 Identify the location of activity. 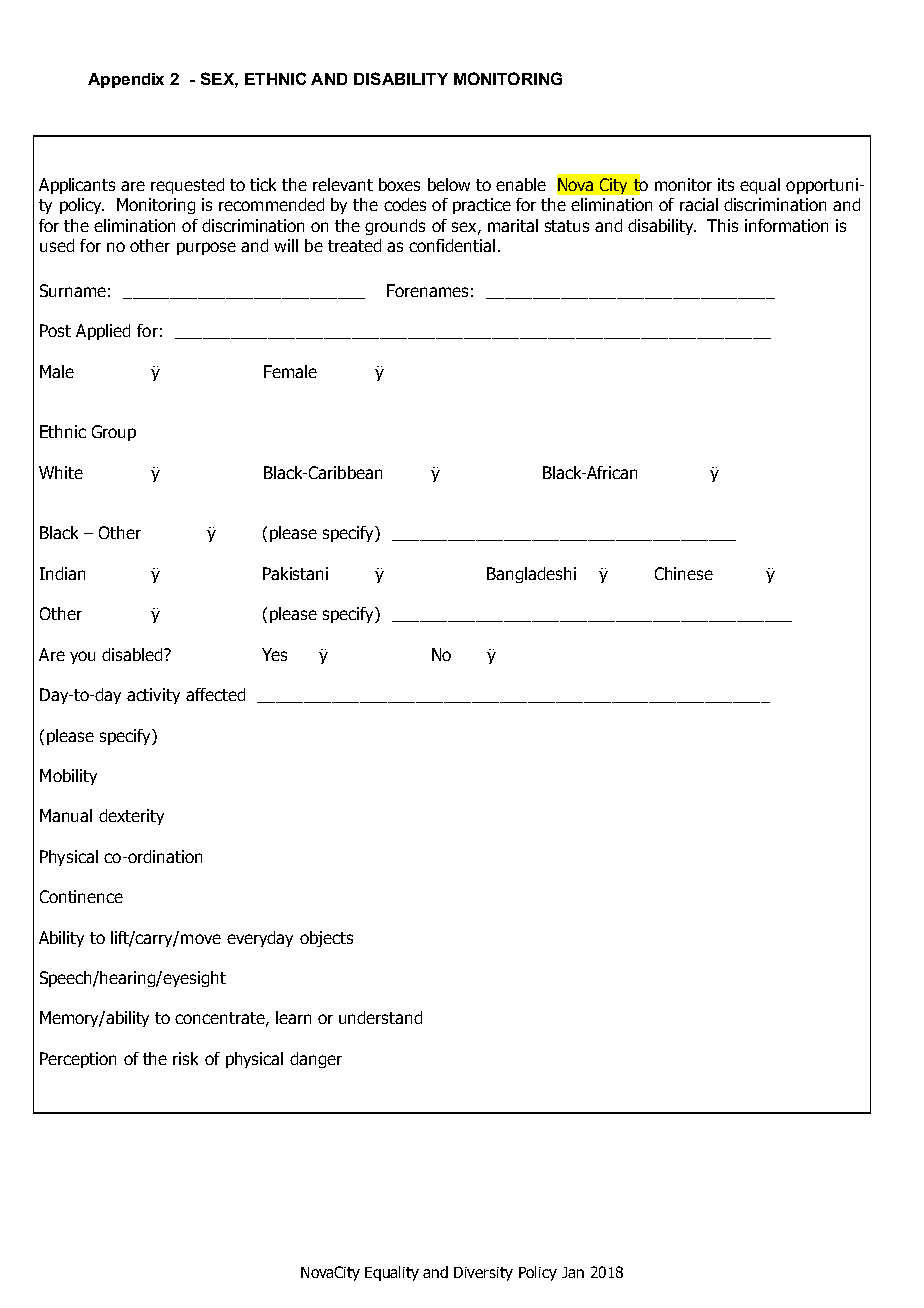
(153, 696).
